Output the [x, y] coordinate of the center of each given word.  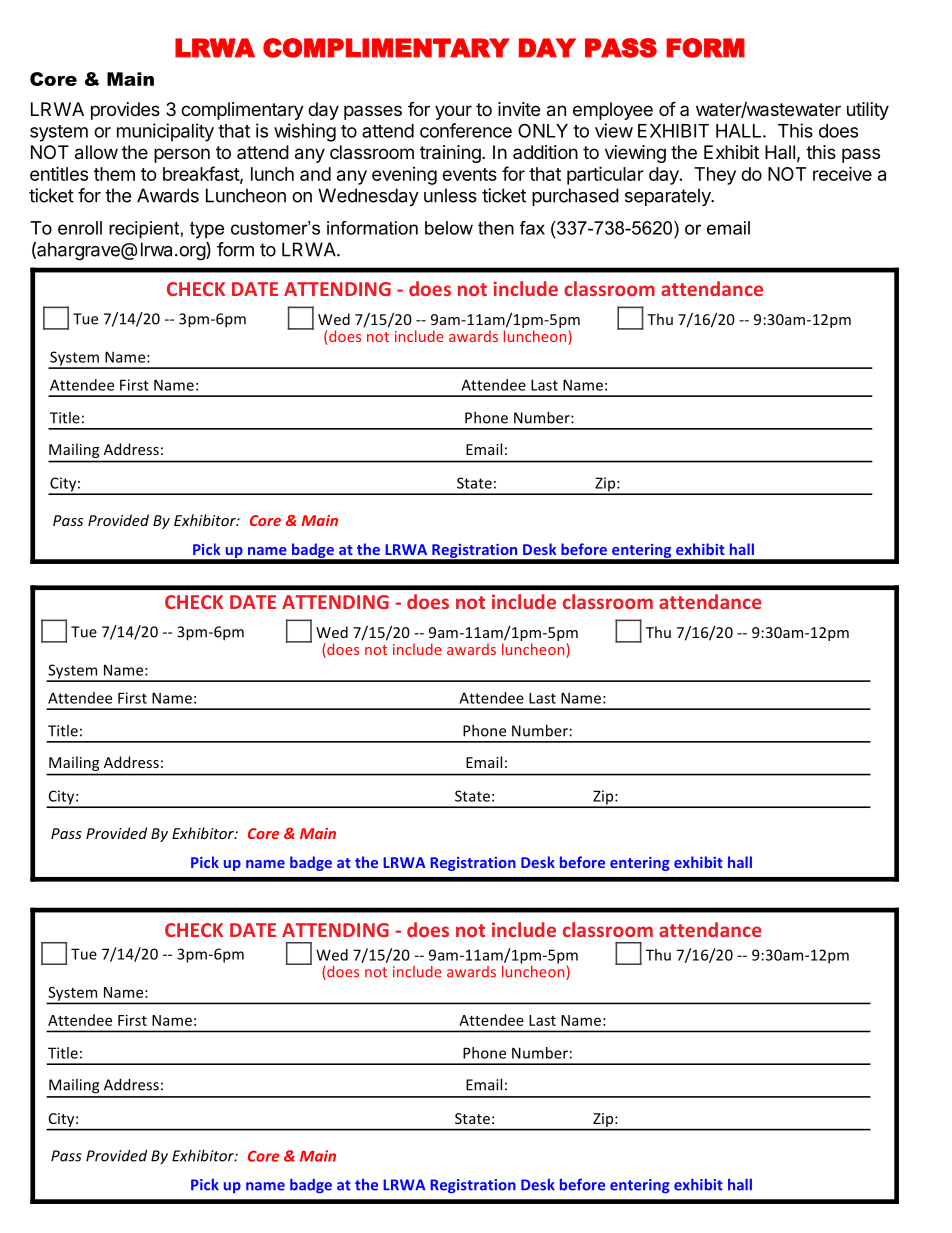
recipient [144, 230]
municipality [165, 132]
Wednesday [368, 197]
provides [125, 111]
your [453, 112]
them [114, 174]
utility [868, 111]
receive [842, 173]
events [469, 174]
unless [450, 195]
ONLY [543, 130]
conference [466, 130]
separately [669, 197]
